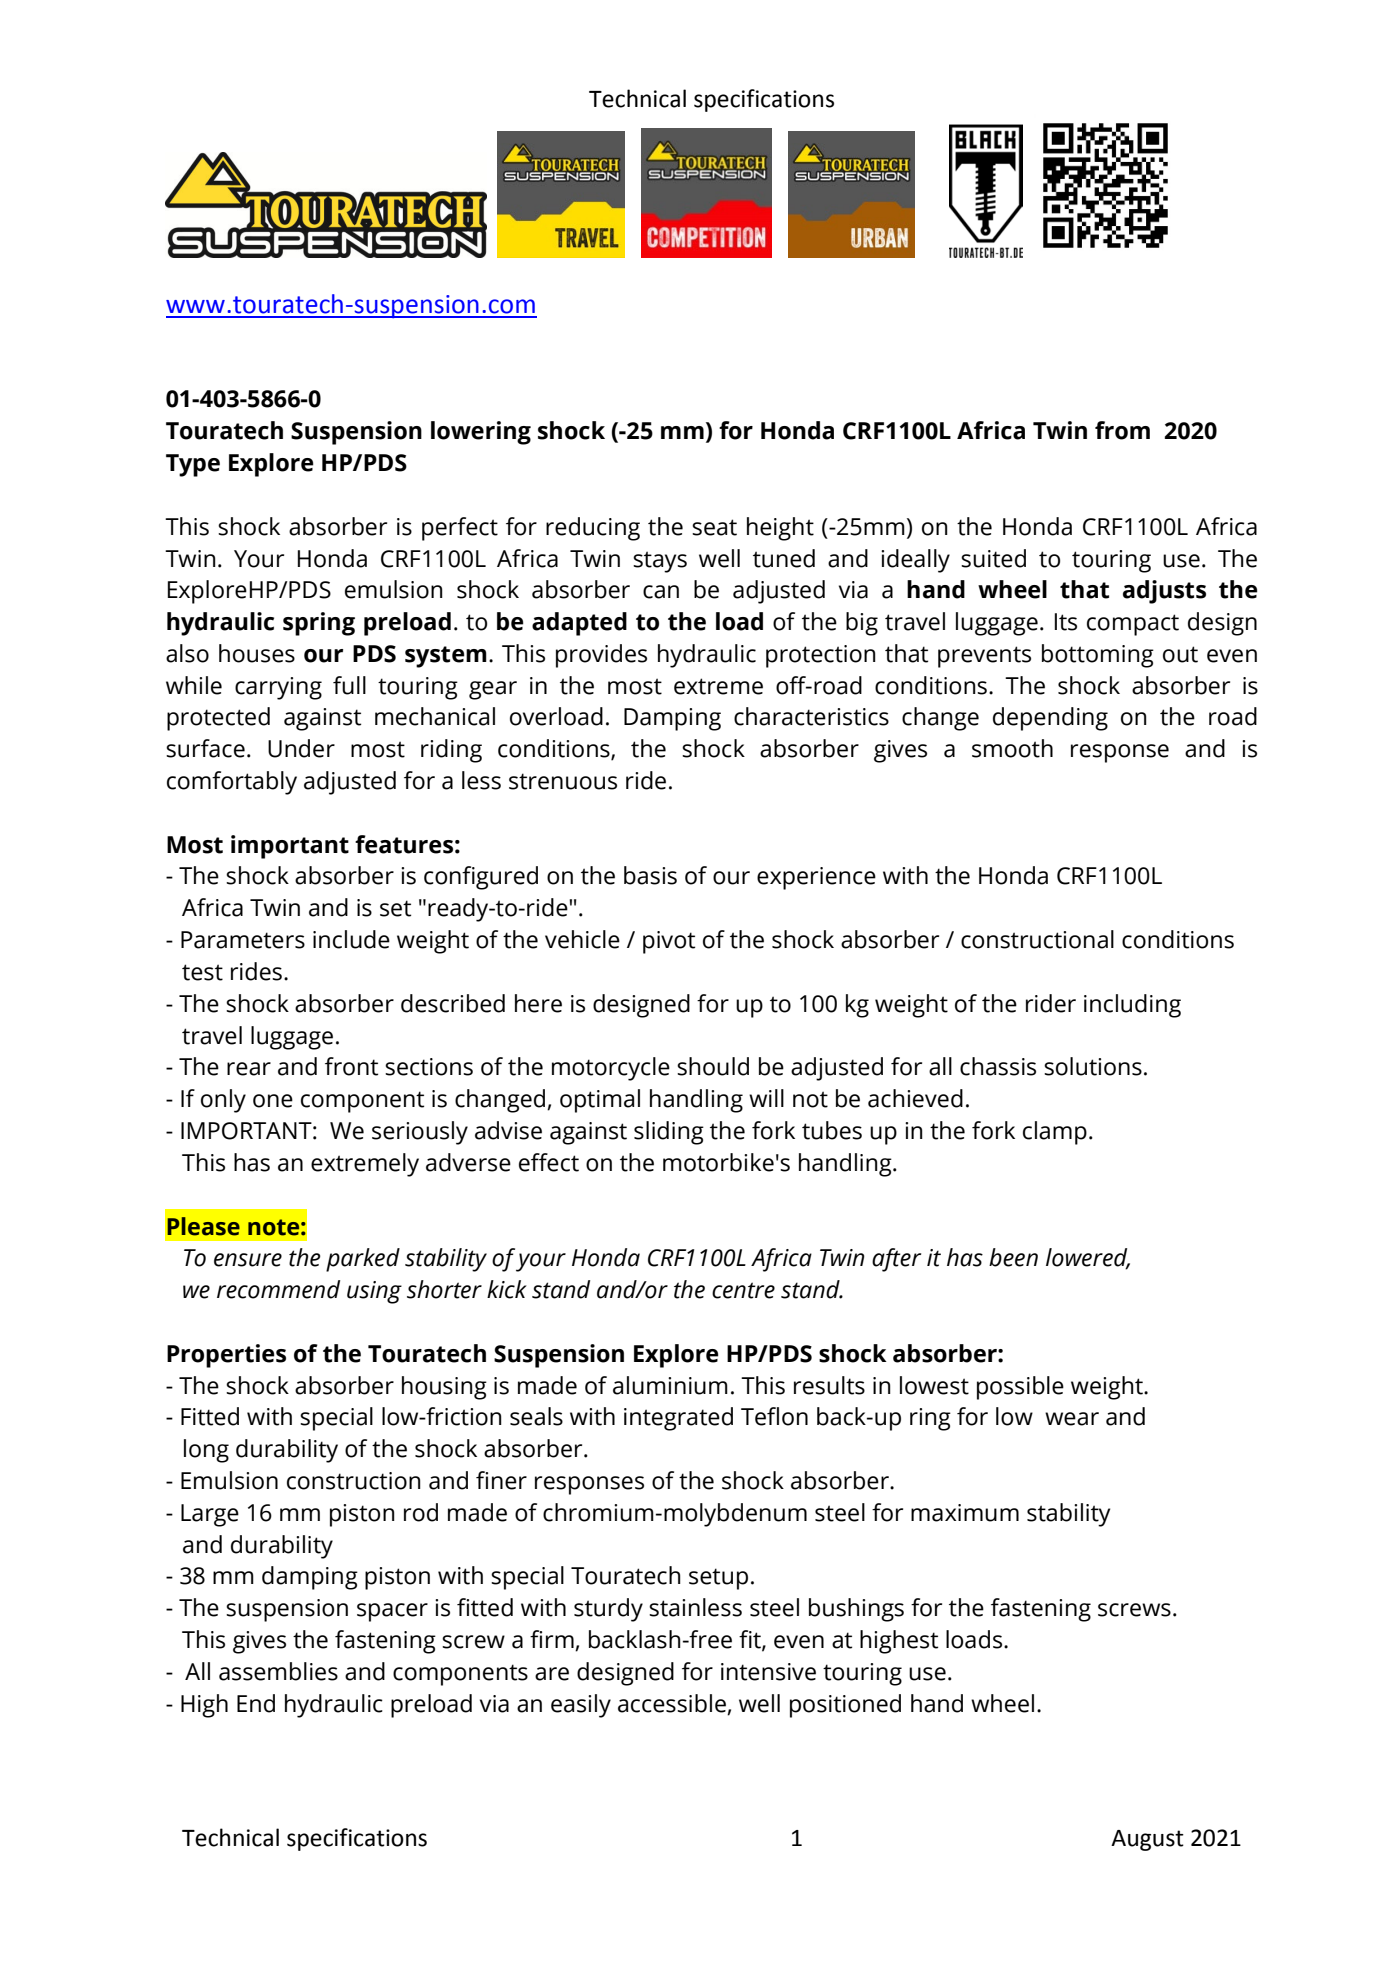 This screenshot has width=1390, height=1967. What do you see at coordinates (223, 1101) in the screenshot?
I see `only` at bounding box center [223, 1101].
